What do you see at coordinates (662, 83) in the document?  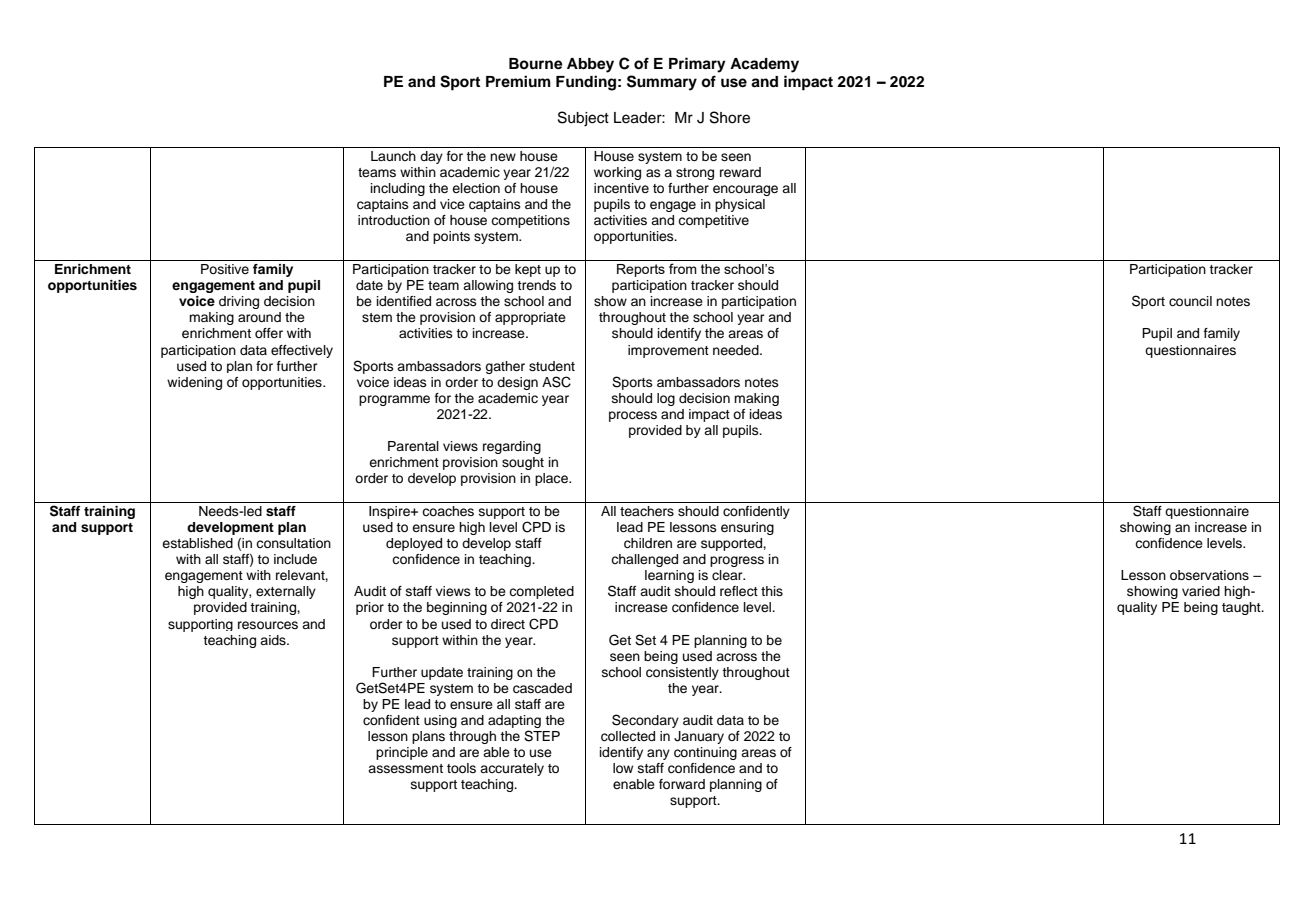 I see `Summary` at bounding box center [662, 83].
